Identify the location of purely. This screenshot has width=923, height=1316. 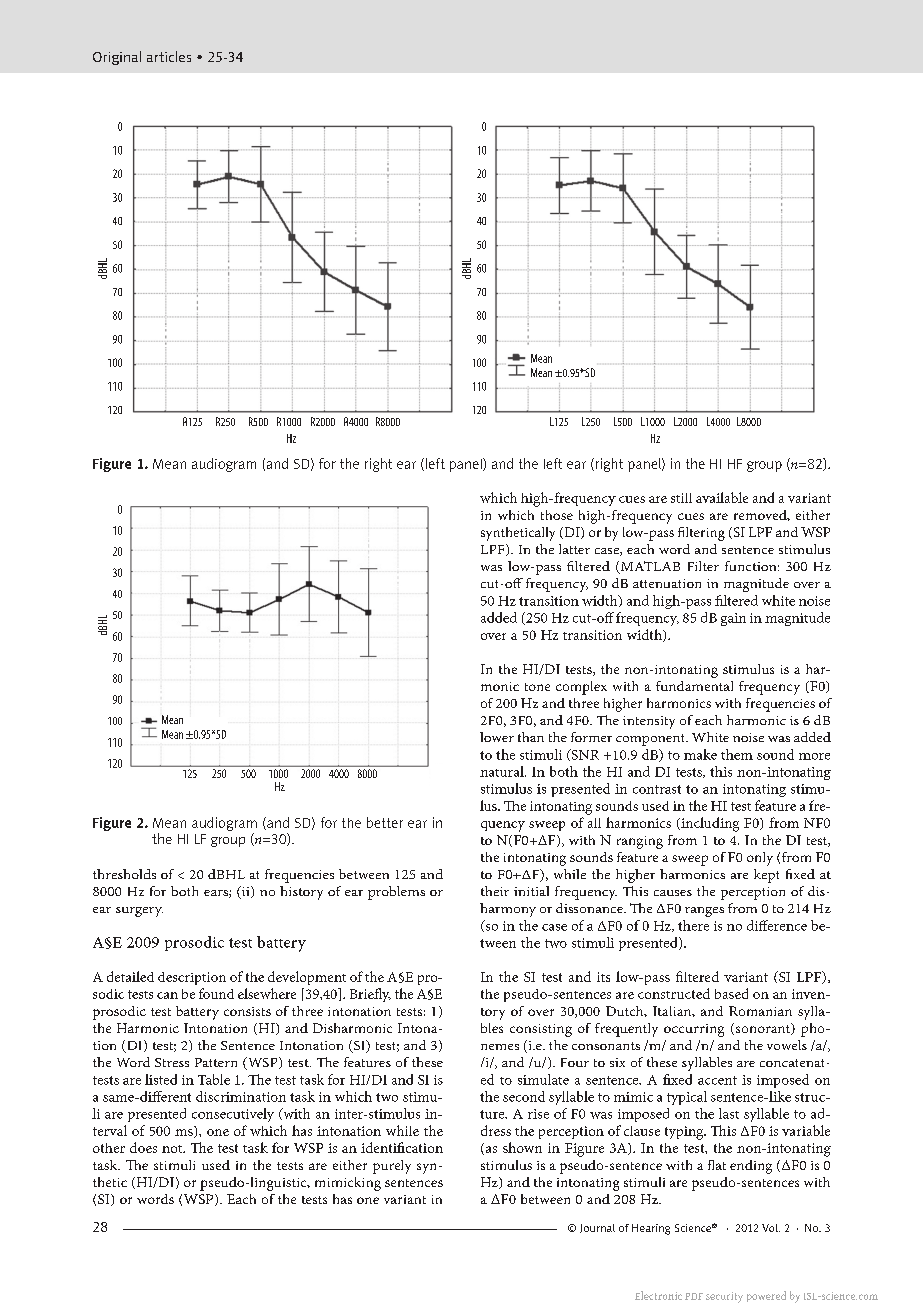
(392, 1167).
